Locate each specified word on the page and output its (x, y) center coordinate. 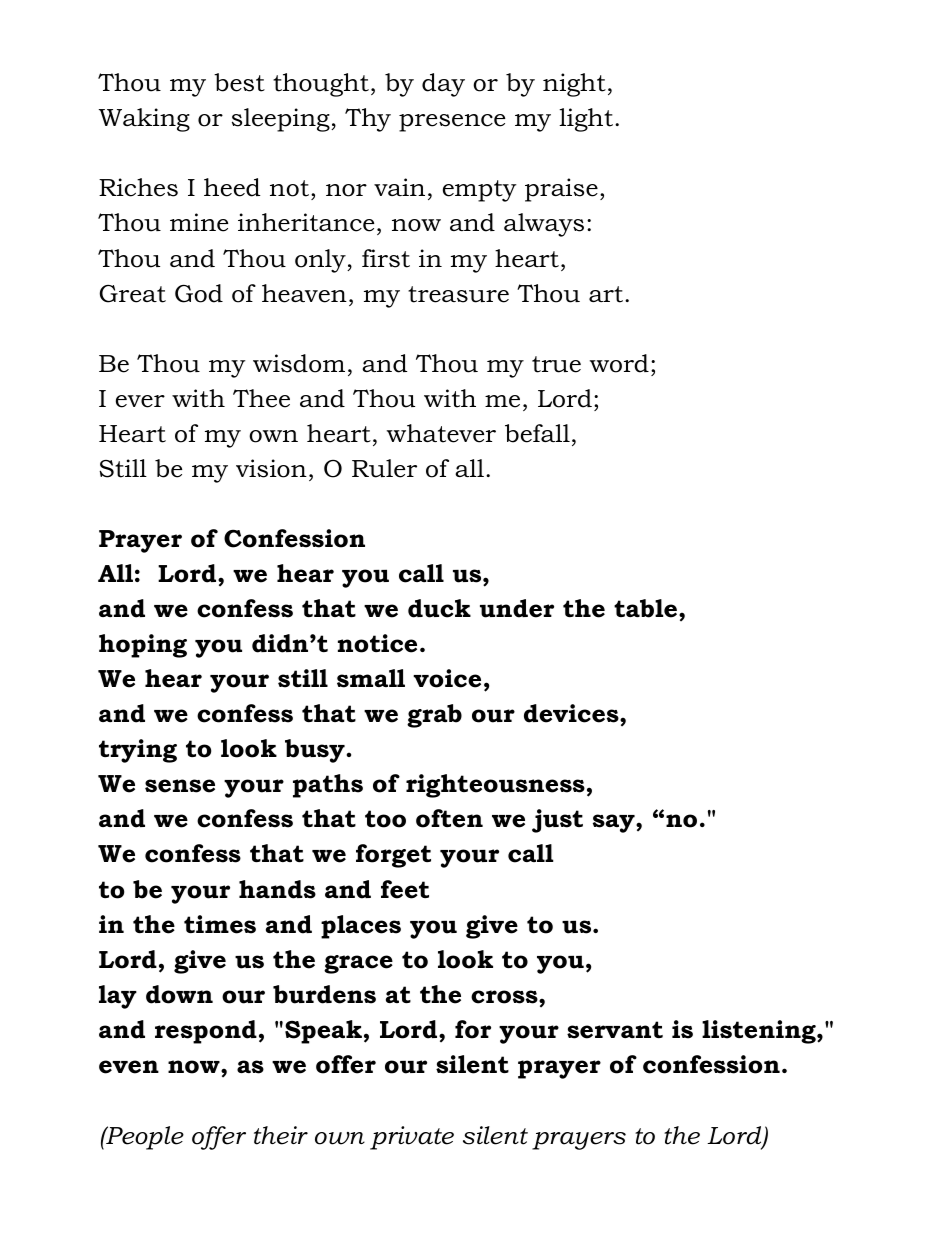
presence (452, 123)
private (412, 1138)
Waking (144, 120)
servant (615, 1030)
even (129, 1067)
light (586, 120)
